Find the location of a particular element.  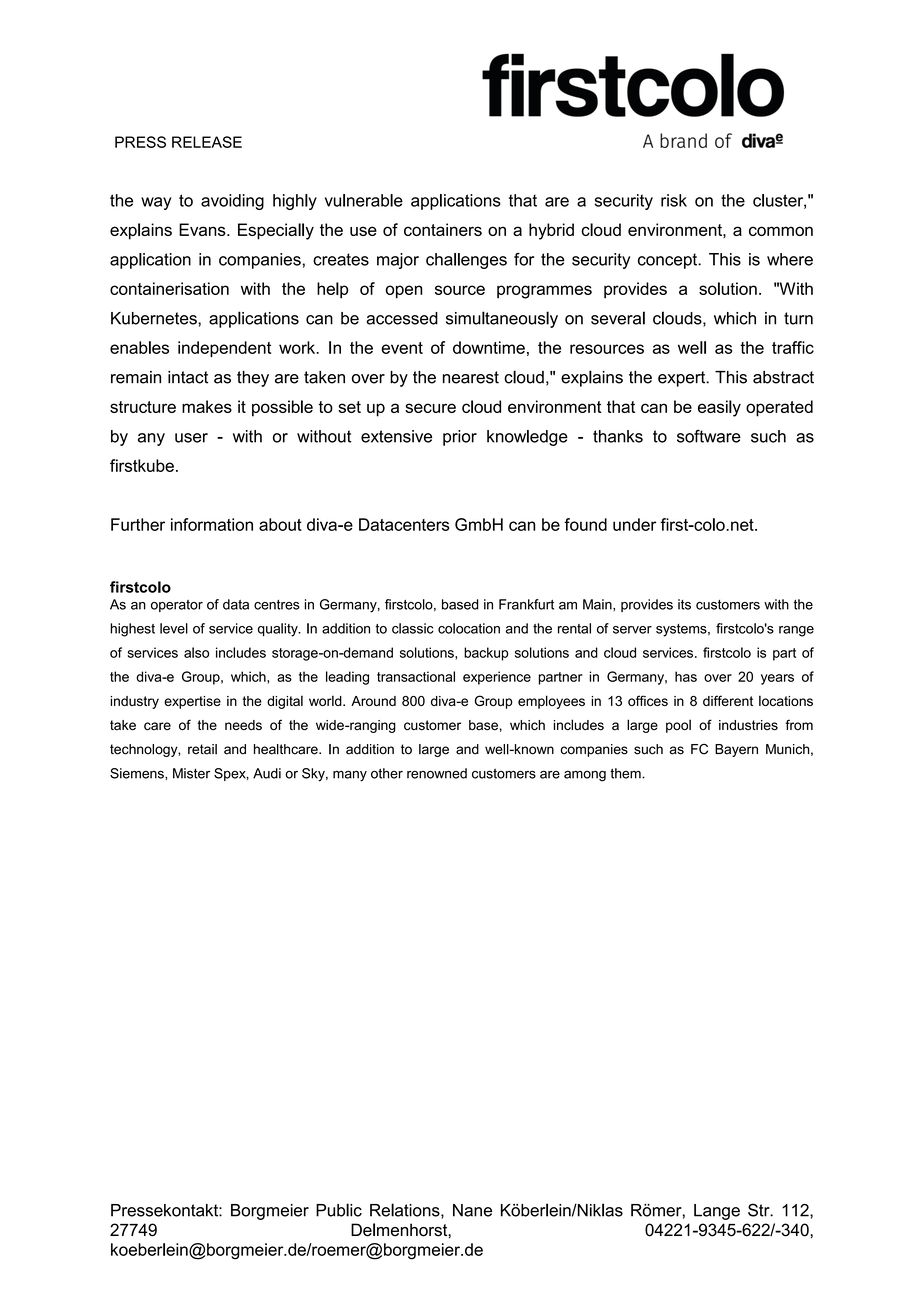

risk is located at coordinates (674, 200).
